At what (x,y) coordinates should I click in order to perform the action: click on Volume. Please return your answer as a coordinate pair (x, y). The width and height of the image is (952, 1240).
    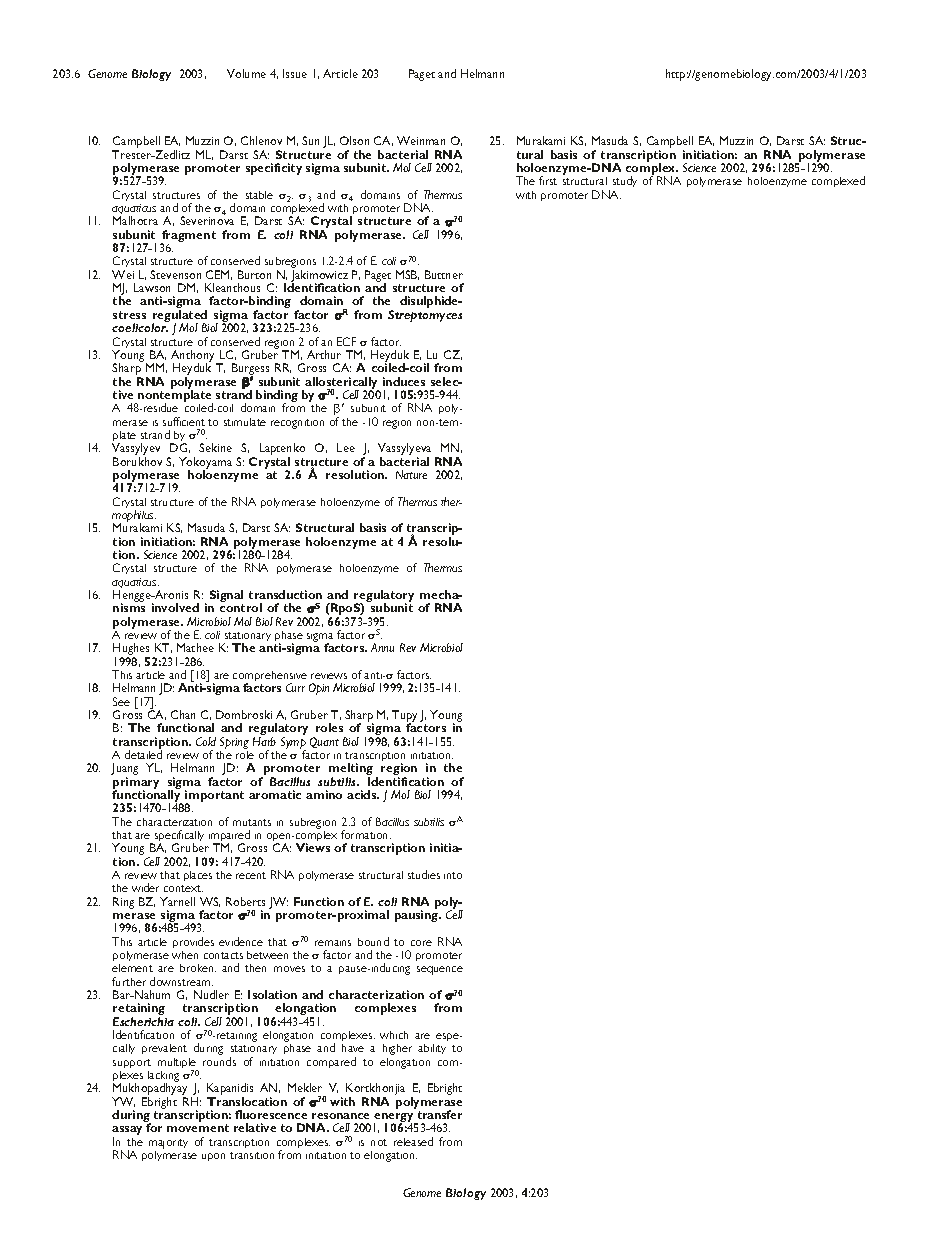
    Looking at the image, I should click on (246, 73).
